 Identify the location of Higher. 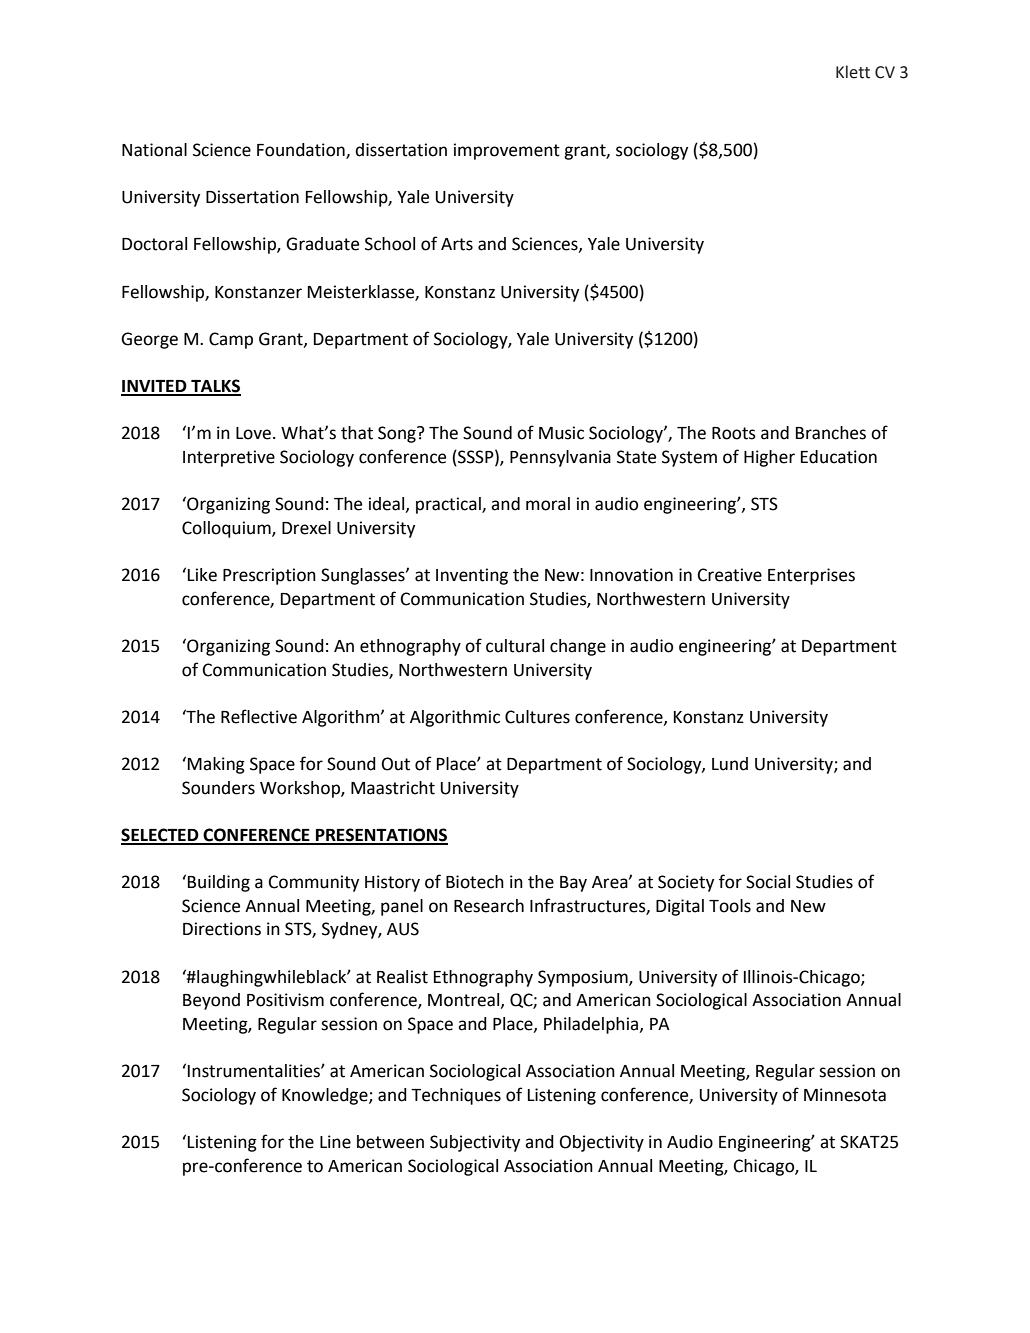
(769, 458).
